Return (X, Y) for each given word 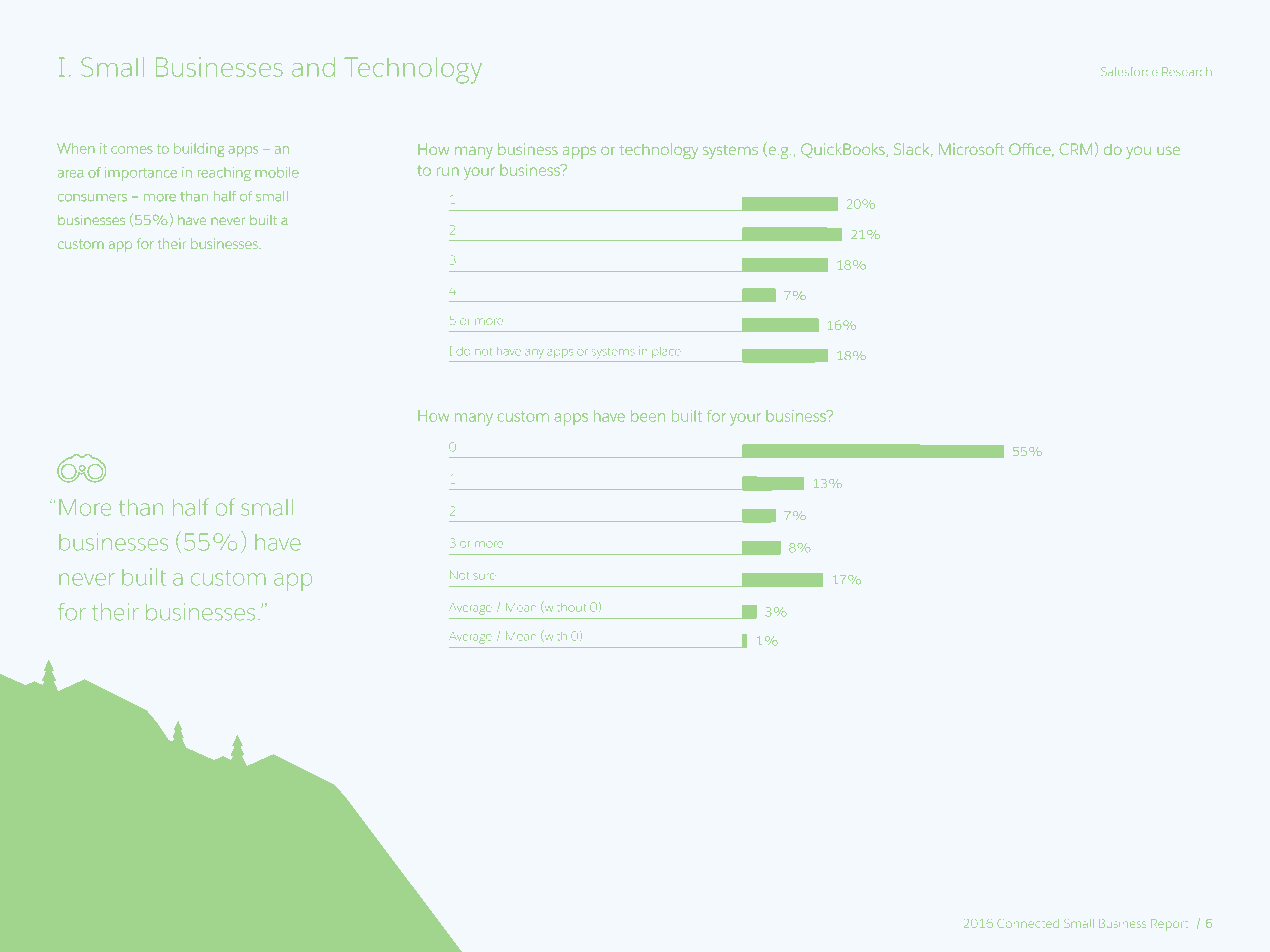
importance (141, 174)
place (666, 352)
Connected (1028, 923)
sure (484, 576)
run (448, 171)
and (313, 67)
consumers (92, 198)
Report (1169, 924)
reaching (224, 174)
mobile (277, 172)
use (1168, 150)
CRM (1076, 149)
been (648, 416)
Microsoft (971, 149)
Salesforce (1129, 71)
